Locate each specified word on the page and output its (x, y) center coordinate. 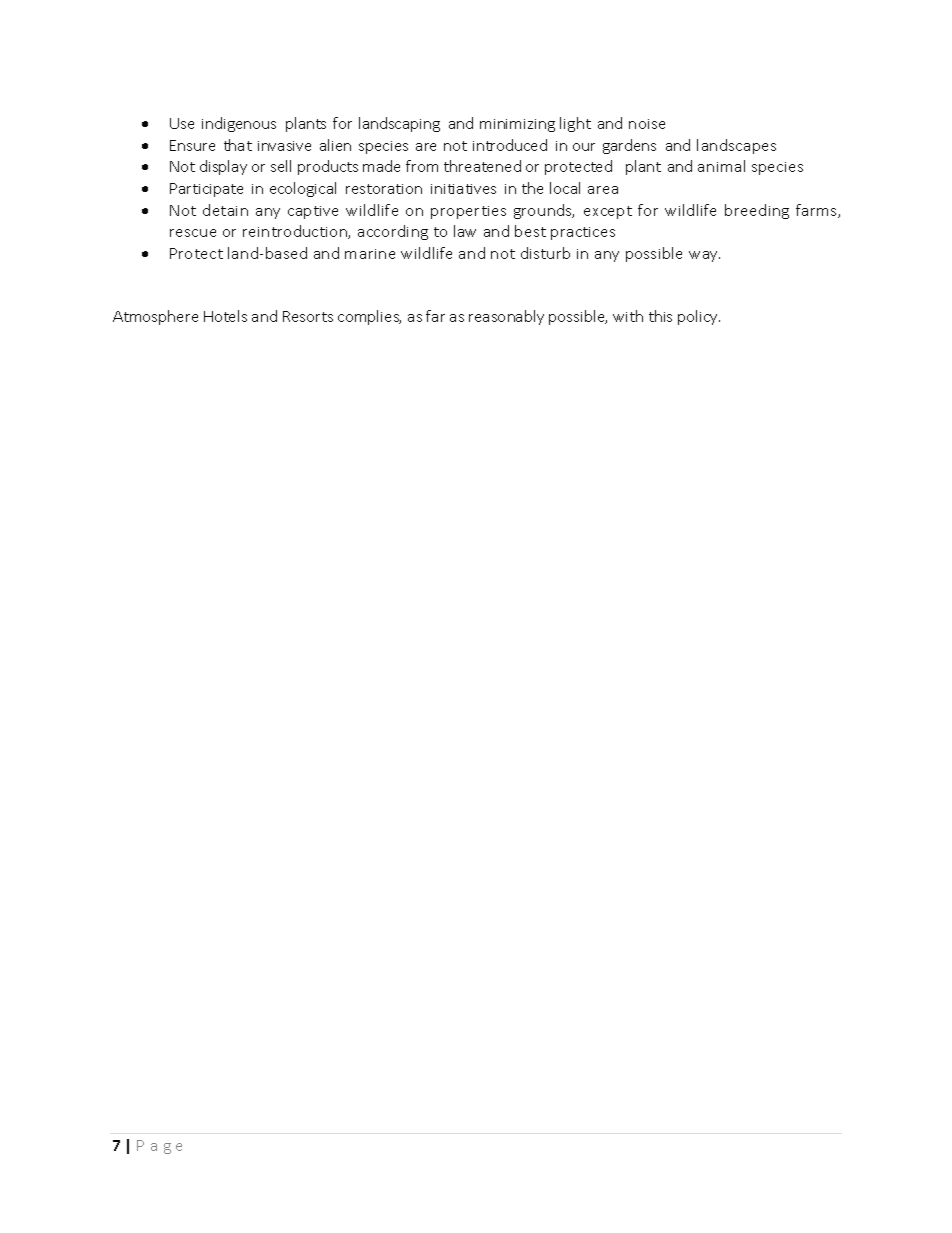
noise (647, 124)
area (603, 190)
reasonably (506, 317)
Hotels (225, 316)
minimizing (517, 125)
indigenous (239, 124)
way (704, 256)
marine (370, 254)
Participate (206, 190)
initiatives (463, 189)
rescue (193, 233)
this (660, 316)
